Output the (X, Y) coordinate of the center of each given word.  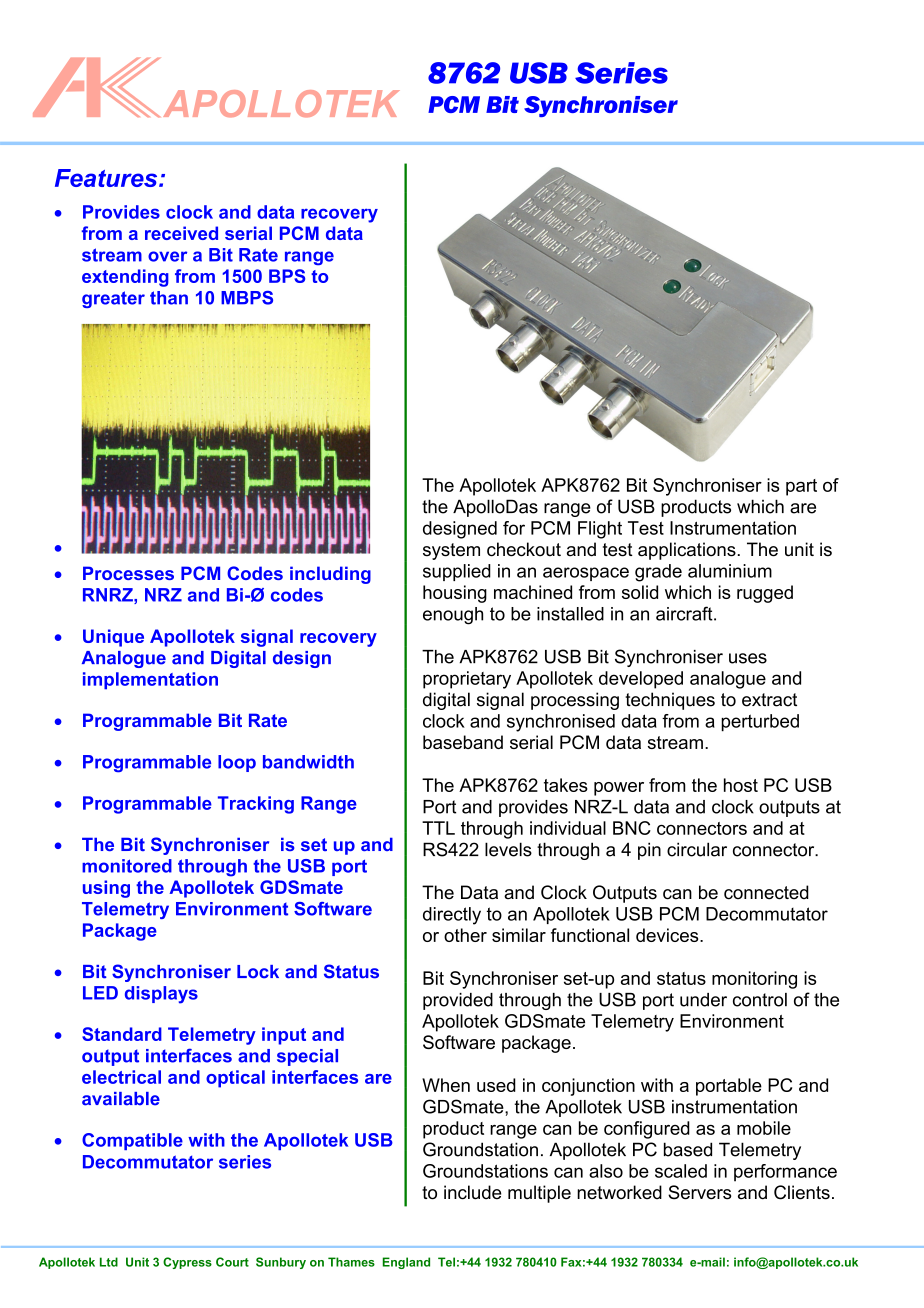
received (181, 233)
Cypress (187, 1263)
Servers (699, 1192)
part (801, 487)
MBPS (247, 298)
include (472, 1192)
